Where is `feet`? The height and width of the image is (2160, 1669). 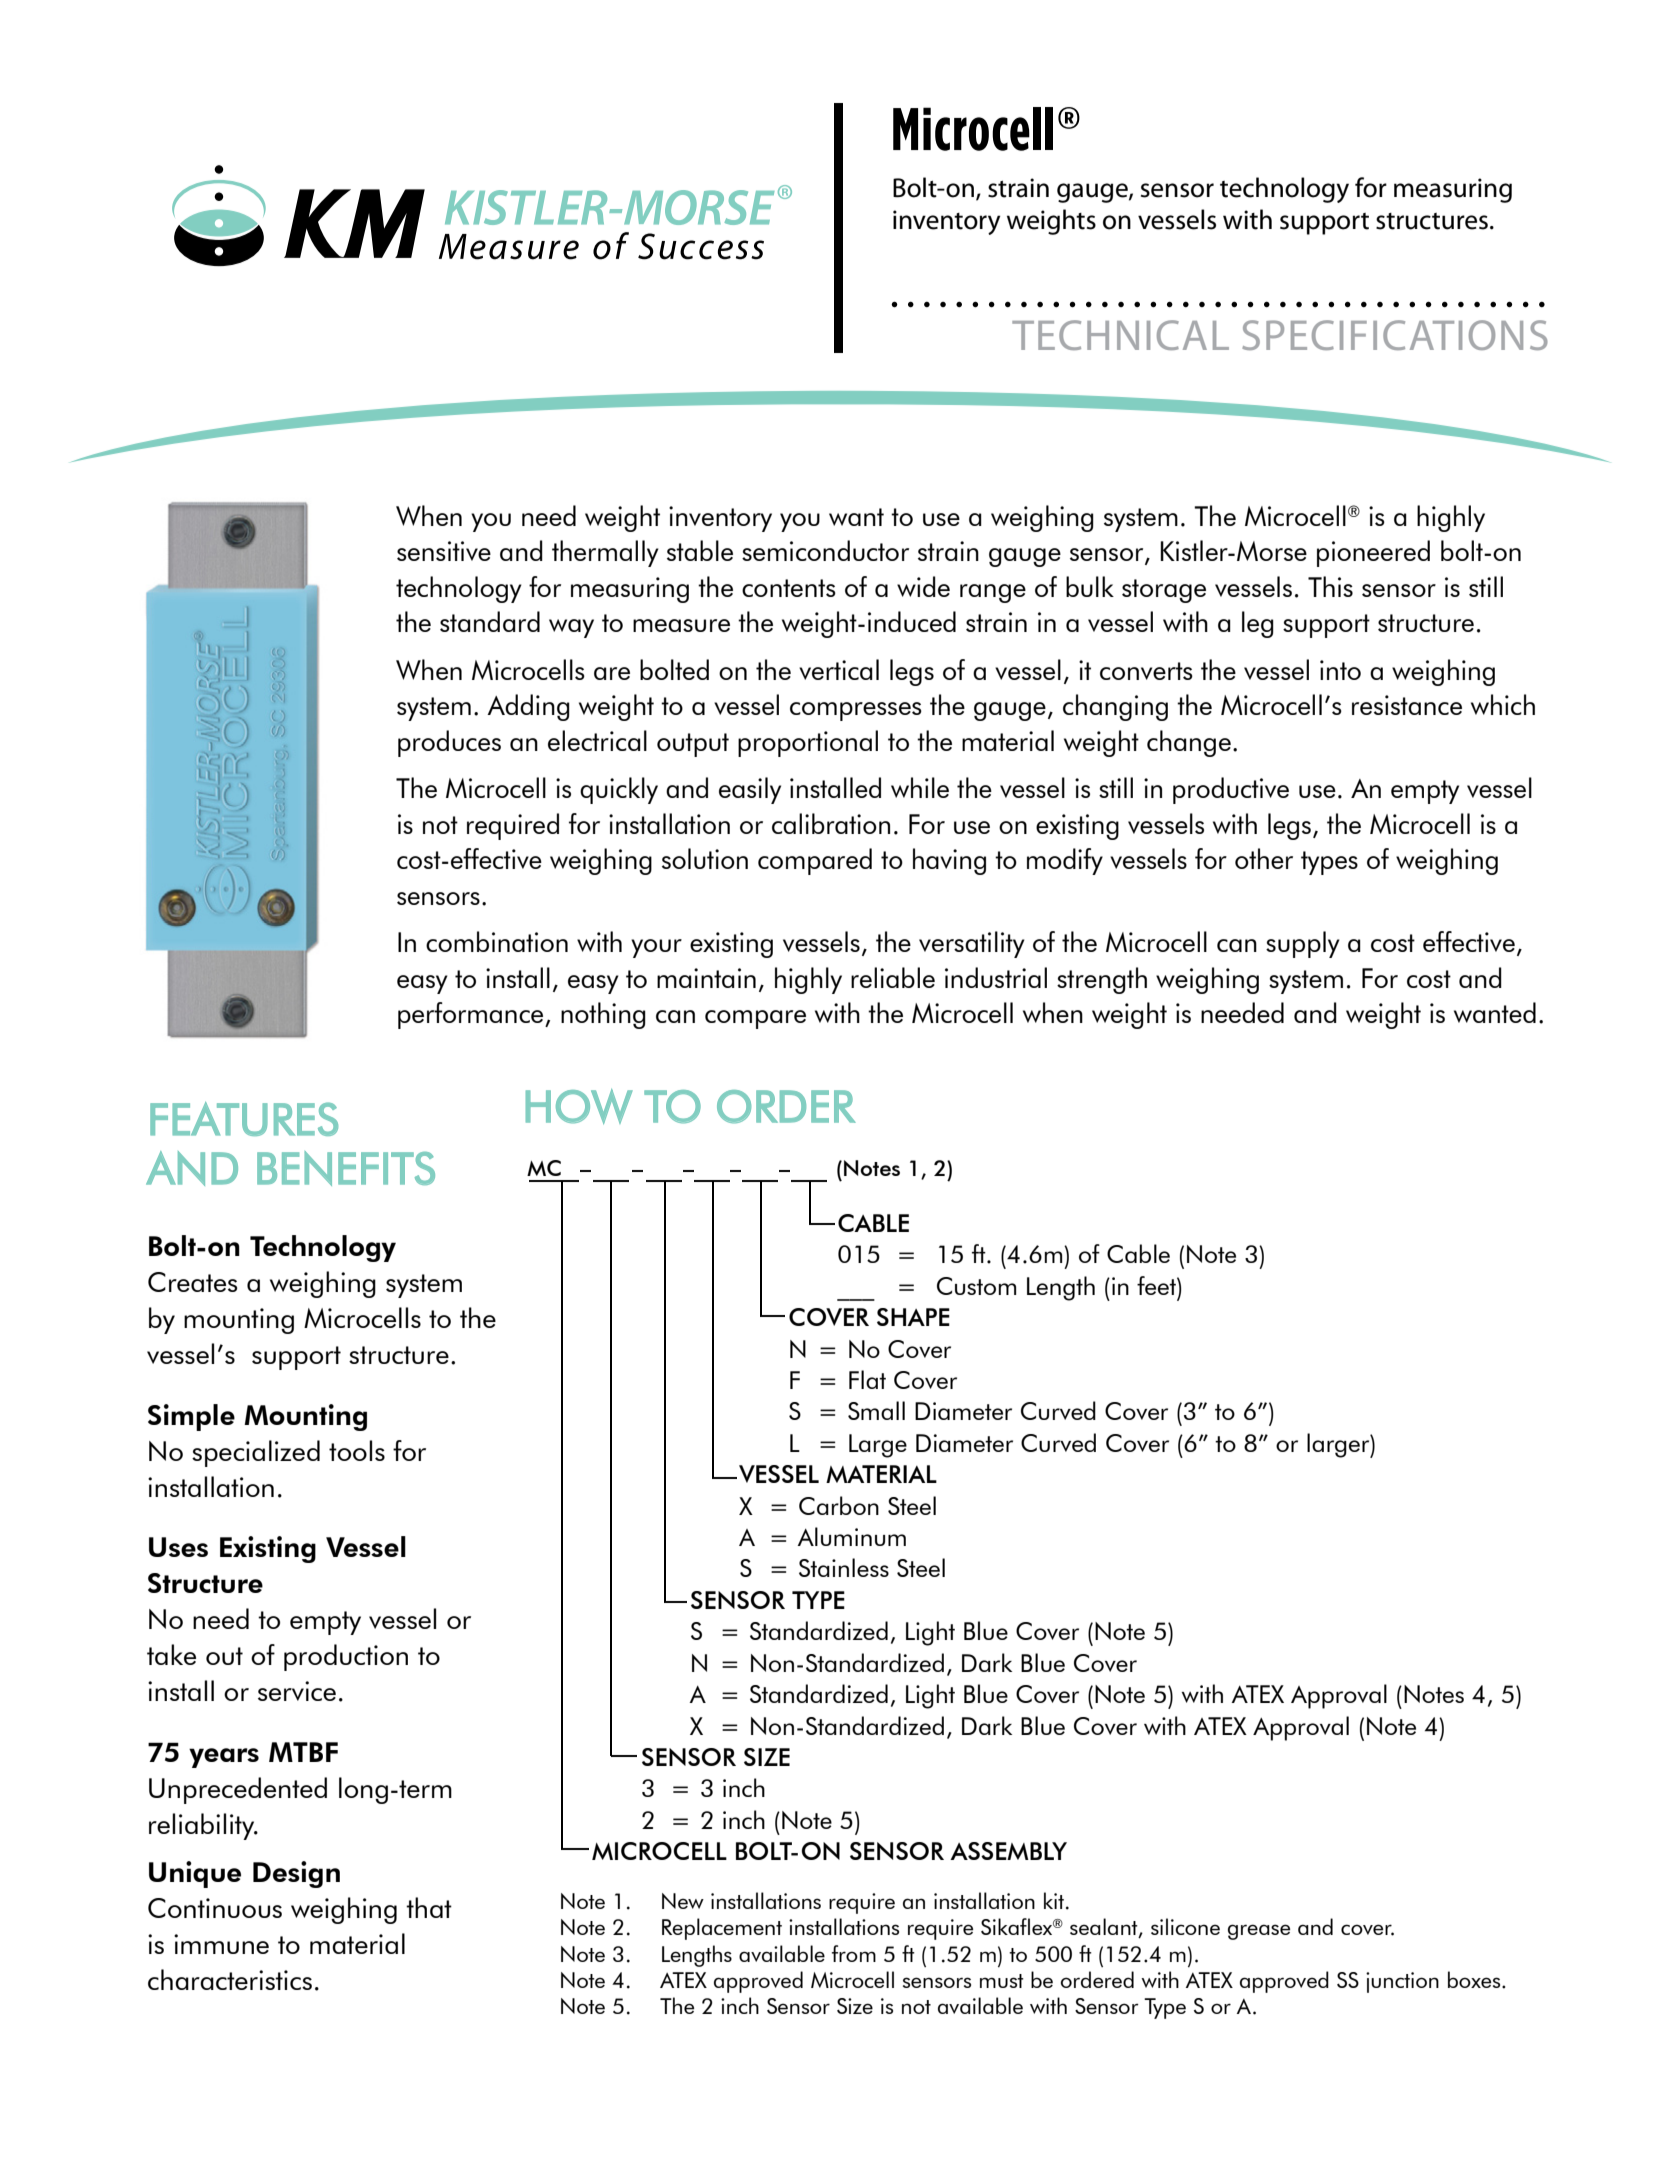 feet is located at coordinates (1157, 1285).
